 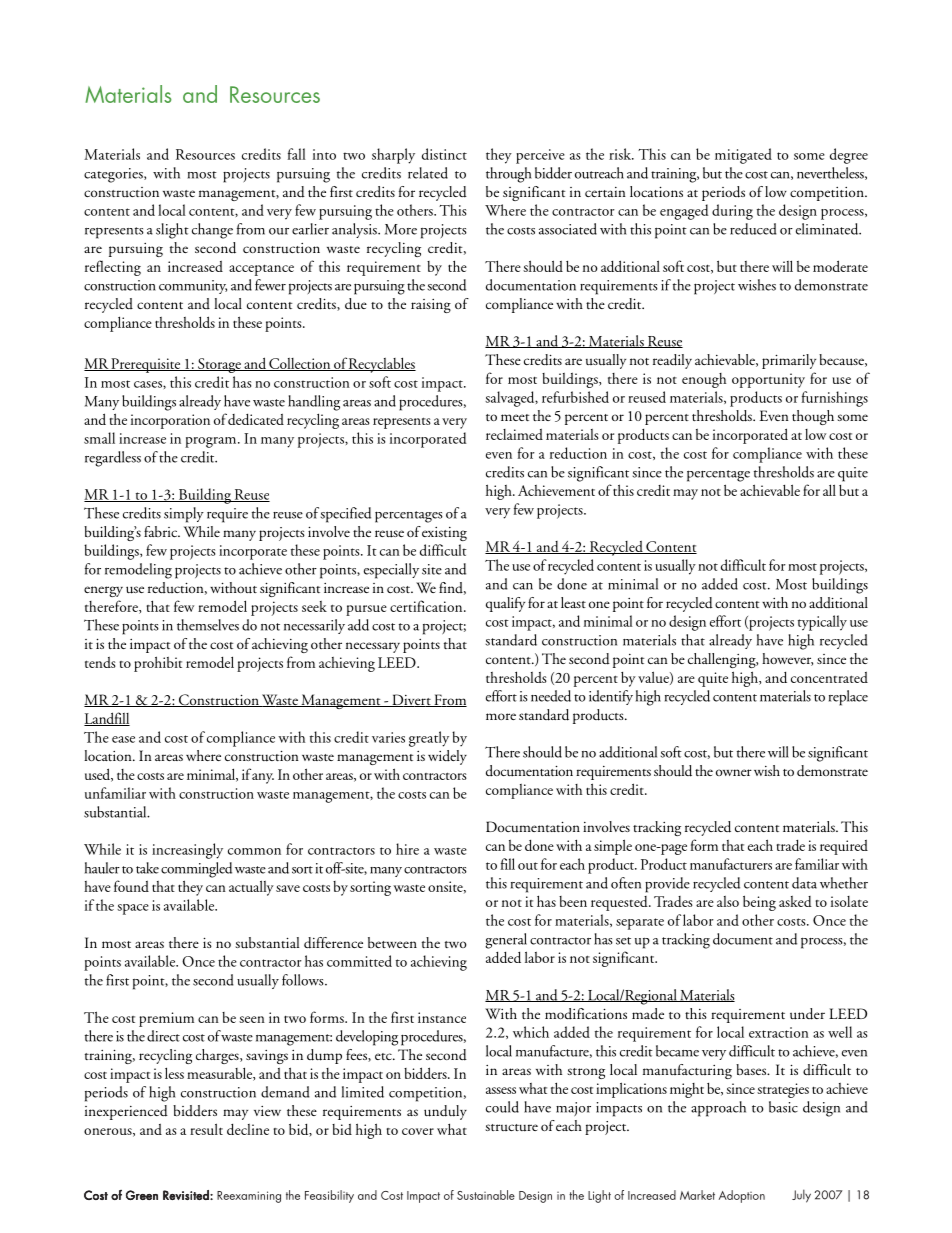 What do you see at coordinates (743, 156) in the screenshot?
I see `mitigated` at bounding box center [743, 156].
